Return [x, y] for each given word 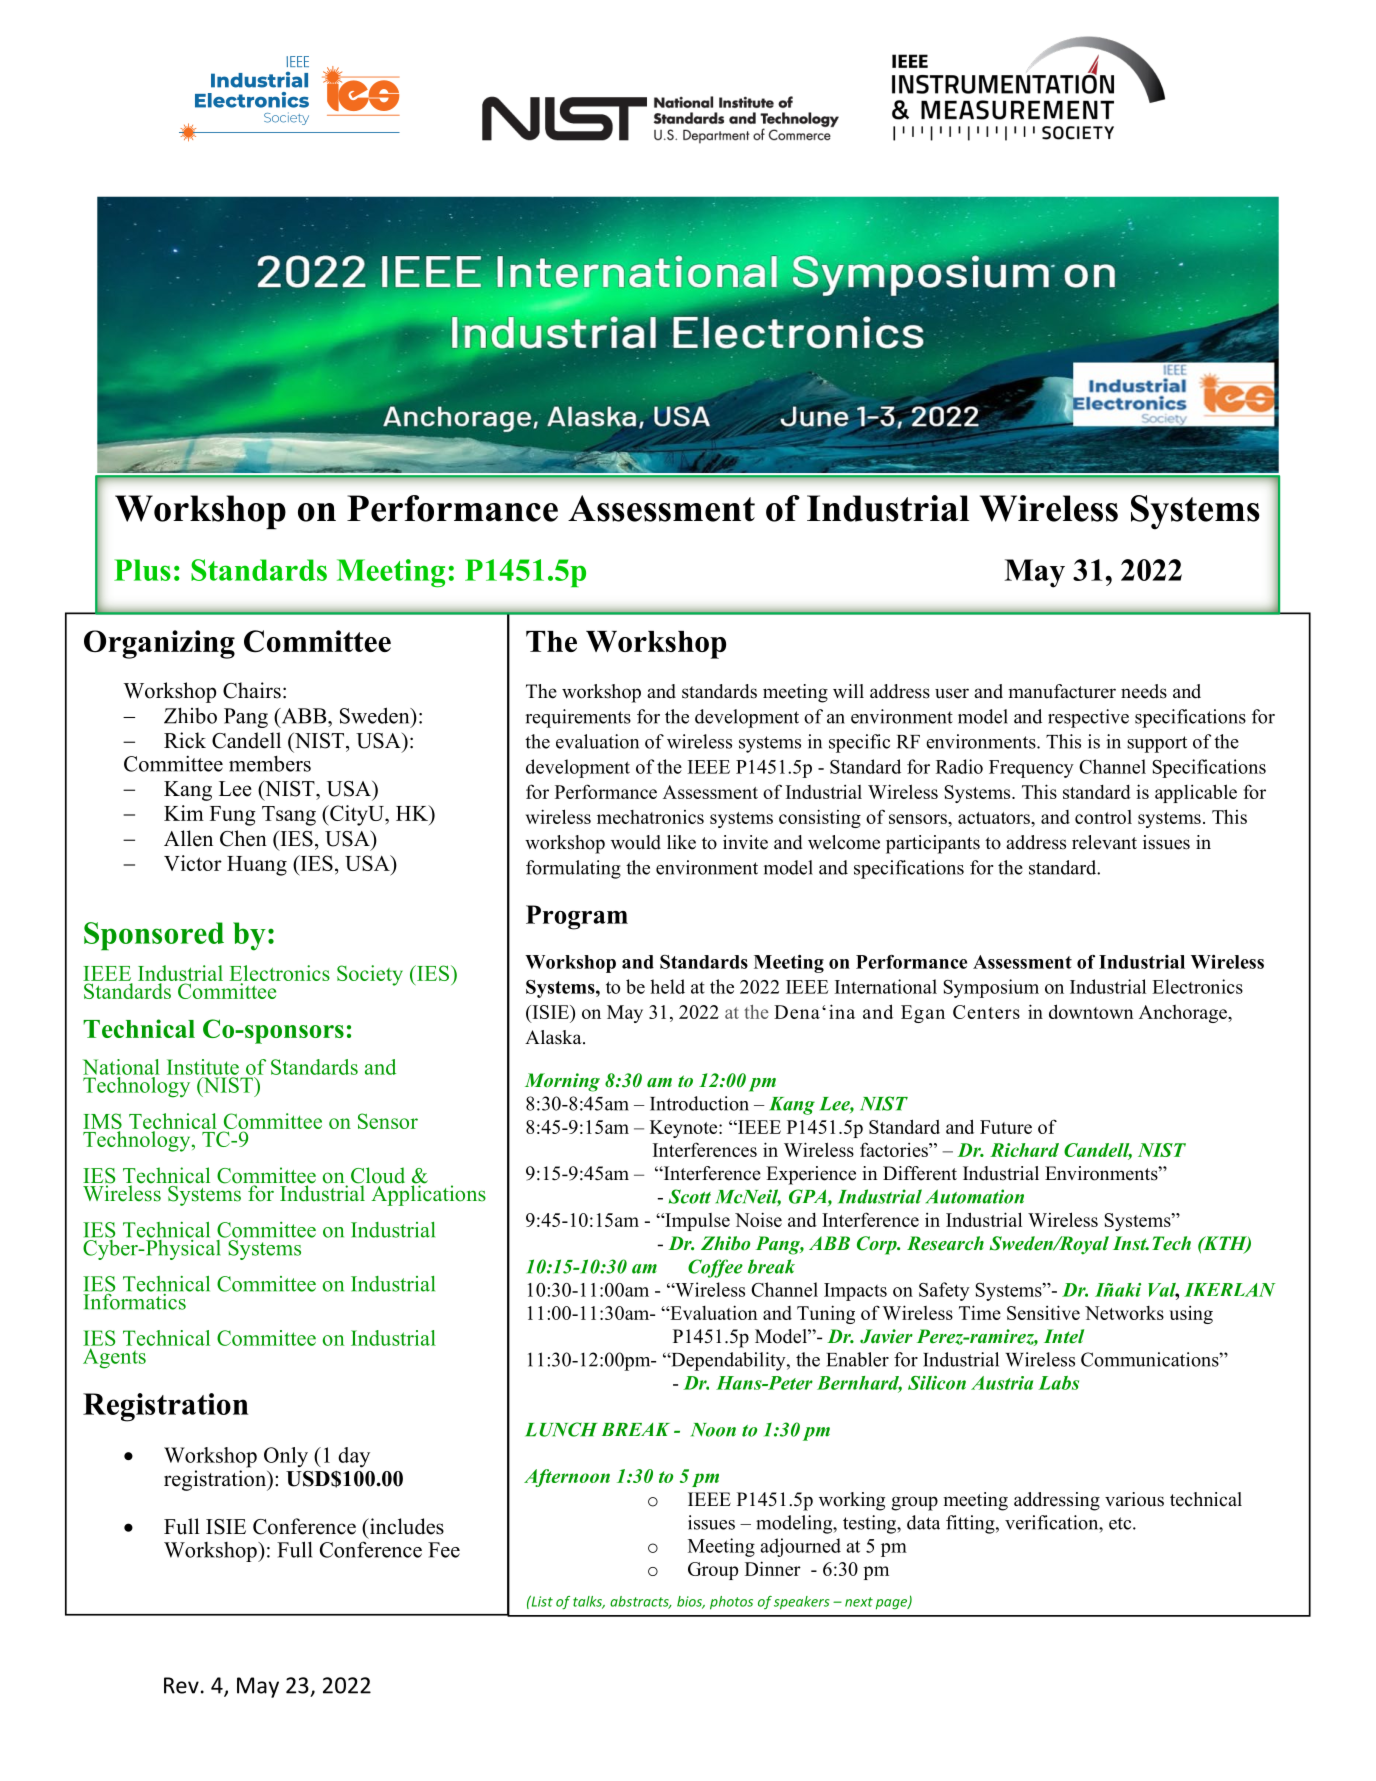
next [859, 1602]
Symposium [991, 988]
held [667, 986]
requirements [578, 718]
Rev [181, 1685]
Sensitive [1043, 1312]
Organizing [159, 644]
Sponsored [154, 936]
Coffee [715, 1268]
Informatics [134, 1300]
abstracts [640, 1602]
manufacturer [1062, 691]
